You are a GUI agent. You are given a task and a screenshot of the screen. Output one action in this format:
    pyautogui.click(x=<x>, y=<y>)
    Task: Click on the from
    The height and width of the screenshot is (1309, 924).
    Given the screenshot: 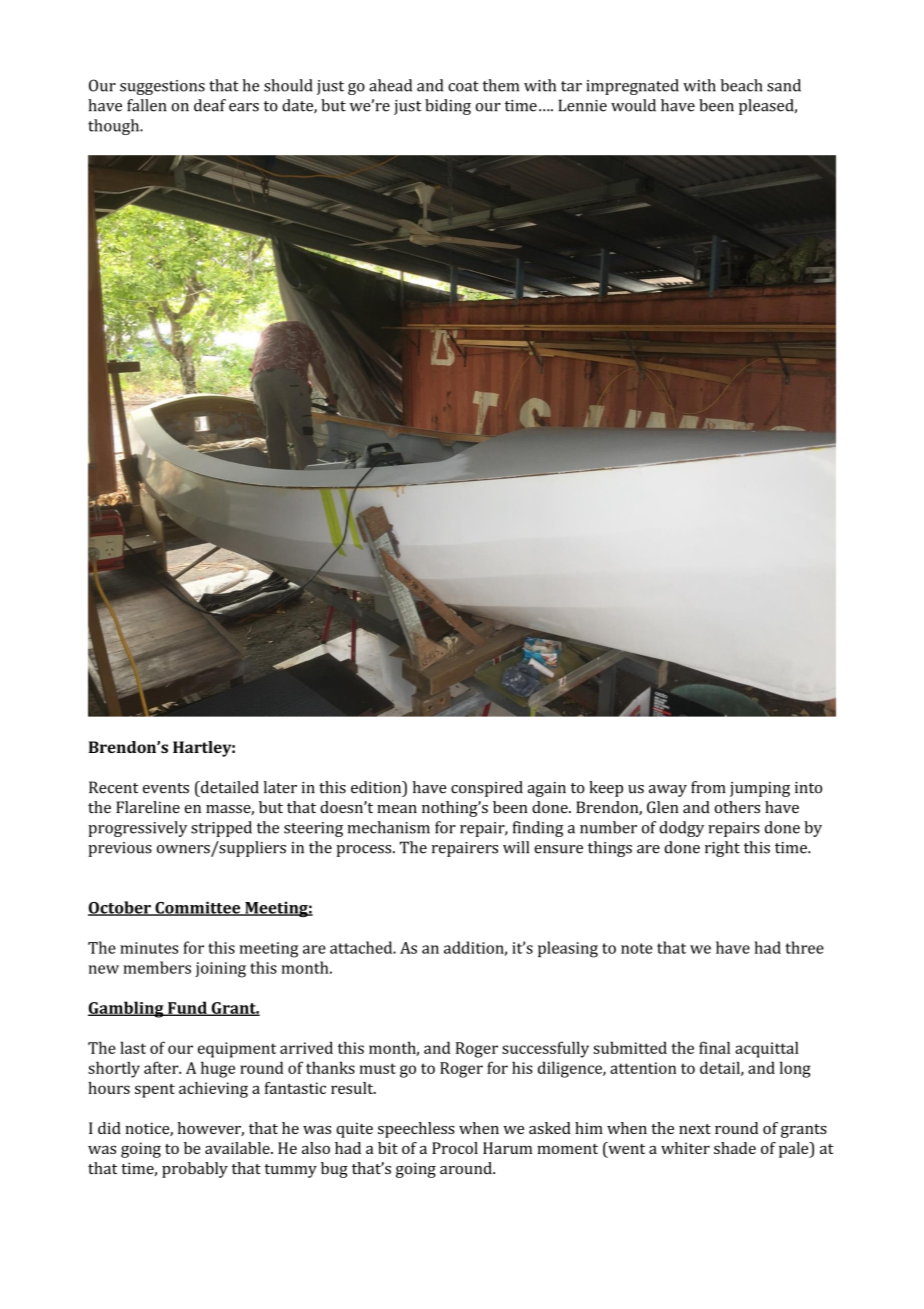 What is the action you would take?
    pyautogui.click(x=708, y=787)
